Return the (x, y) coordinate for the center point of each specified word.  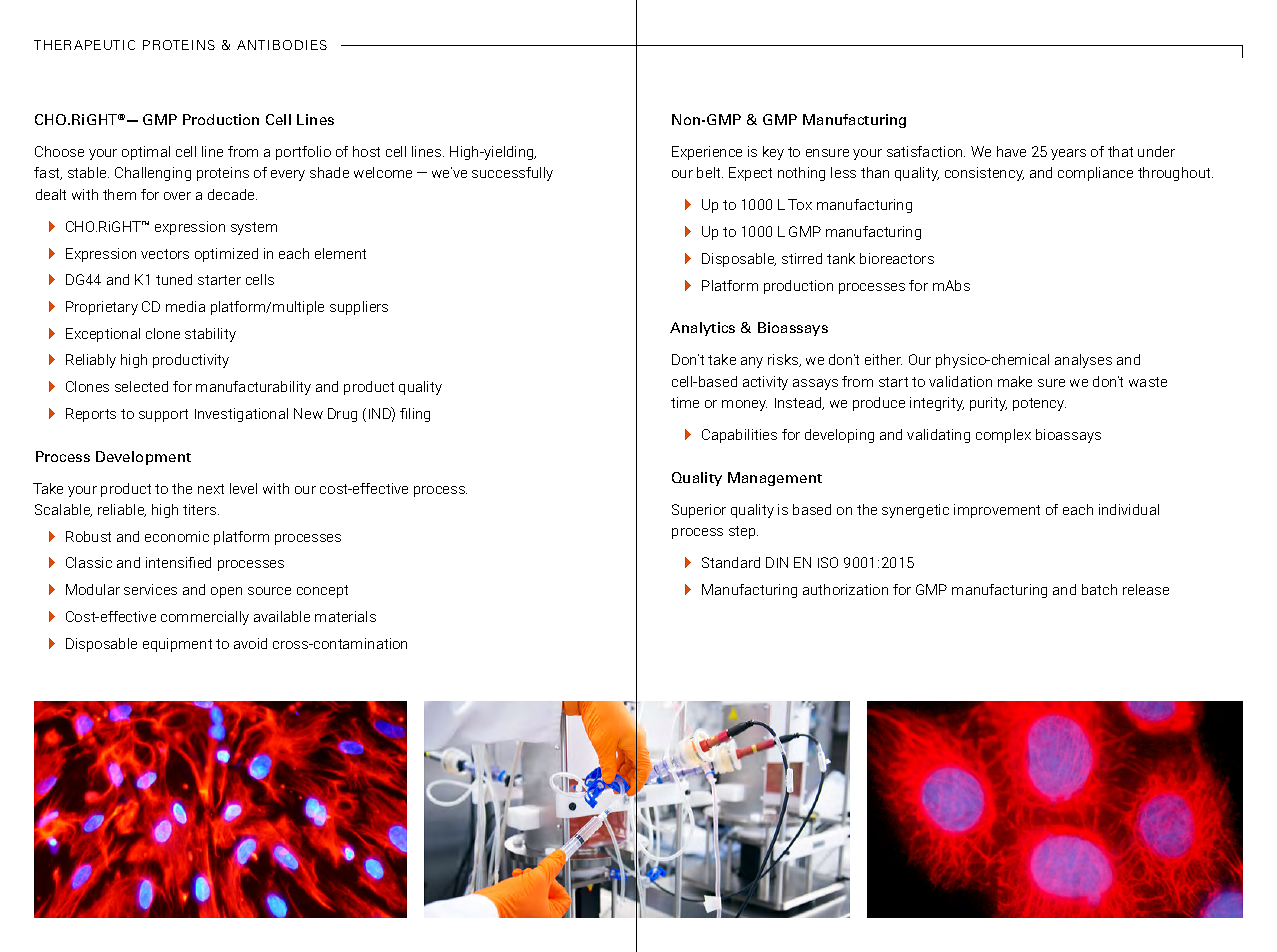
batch (1099, 589)
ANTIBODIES (282, 45)
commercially (205, 618)
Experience (707, 153)
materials (345, 616)
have (1011, 151)
